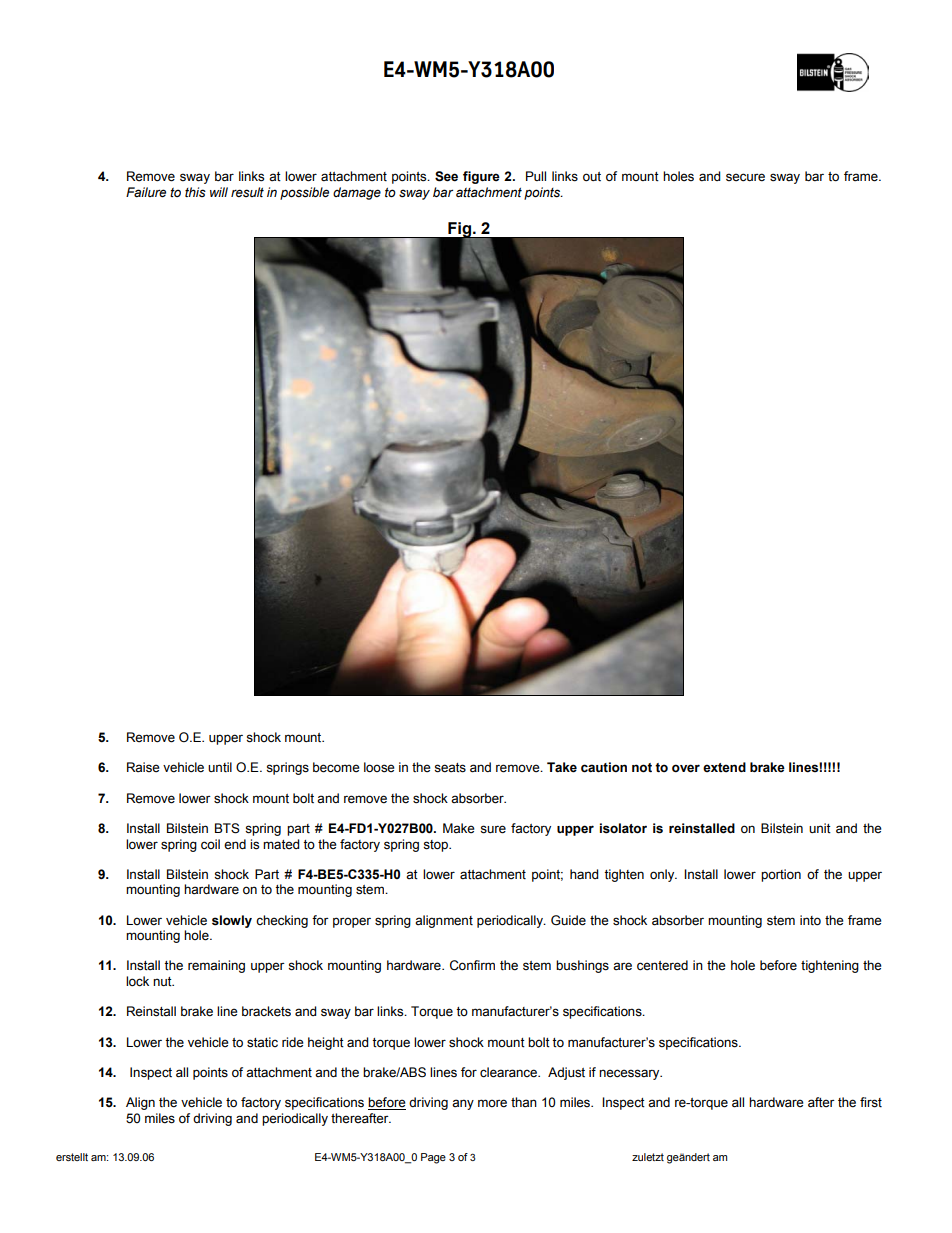 Image resolution: width=952 pixels, height=1233 pixels. What do you see at coordinates (492, 1103) in the screenshot?
I see `more` at bounding box center [492, 1103].
